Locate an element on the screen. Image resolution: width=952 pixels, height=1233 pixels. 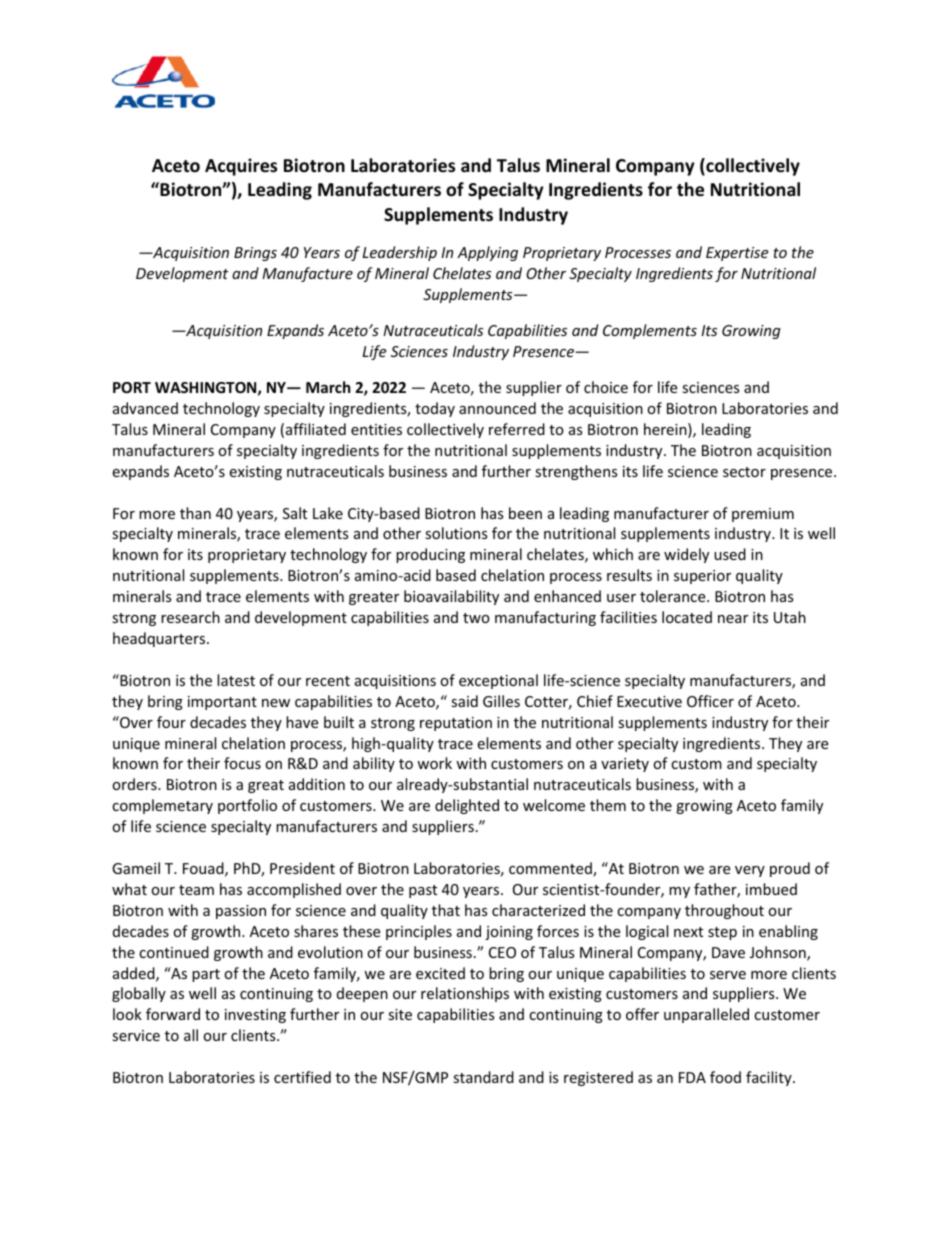
Acquires is located at coordinates (241, 167).
